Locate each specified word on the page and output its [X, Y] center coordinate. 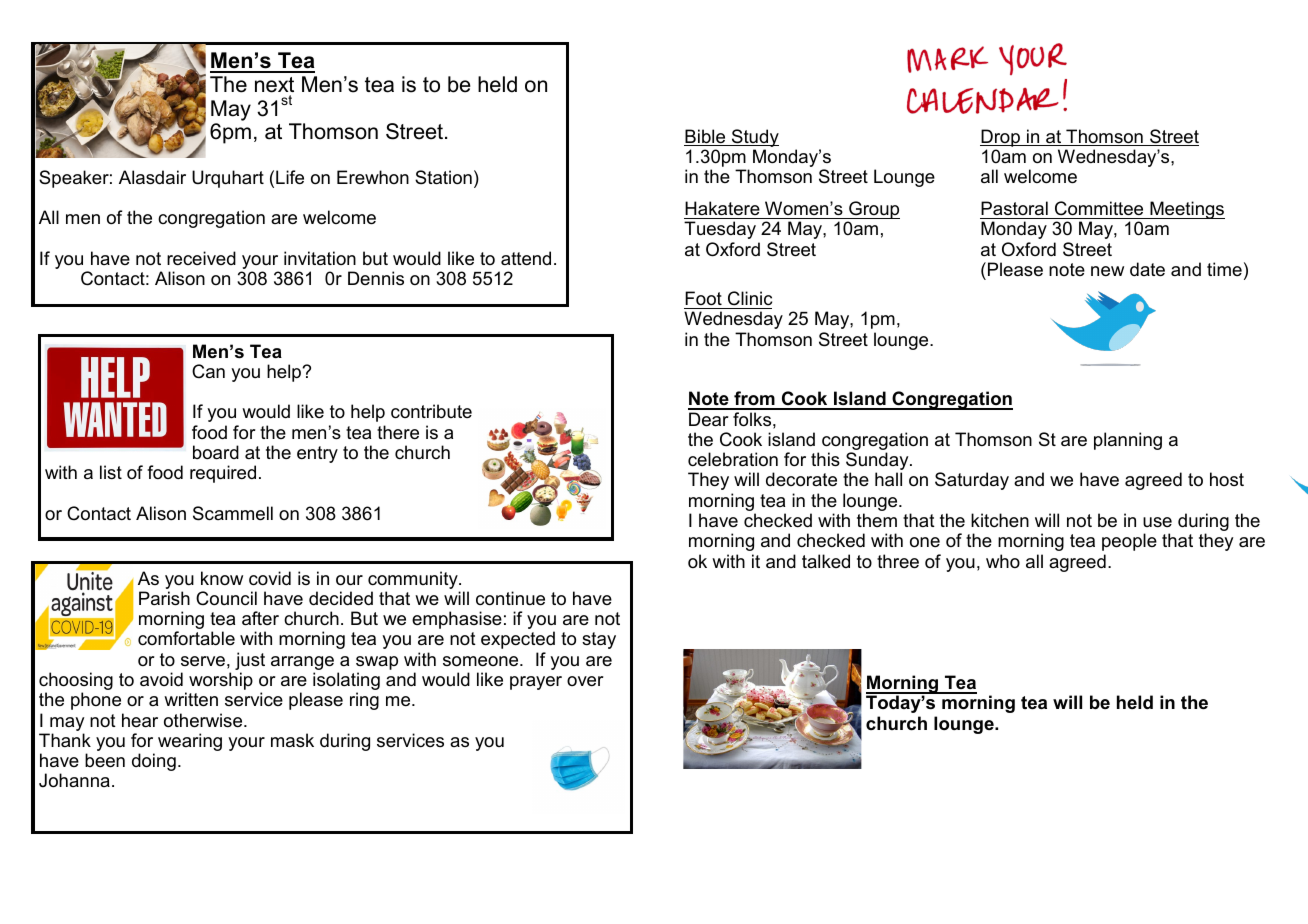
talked [826, 561]
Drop [1001, 138]
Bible [706, 137]
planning [1128, 441]
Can [208, 371]
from [754, 400]
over [585, 681]
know [222, 578]
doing [154, 762]
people [1129, 542]
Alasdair [152, 177]
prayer [536, 683]
